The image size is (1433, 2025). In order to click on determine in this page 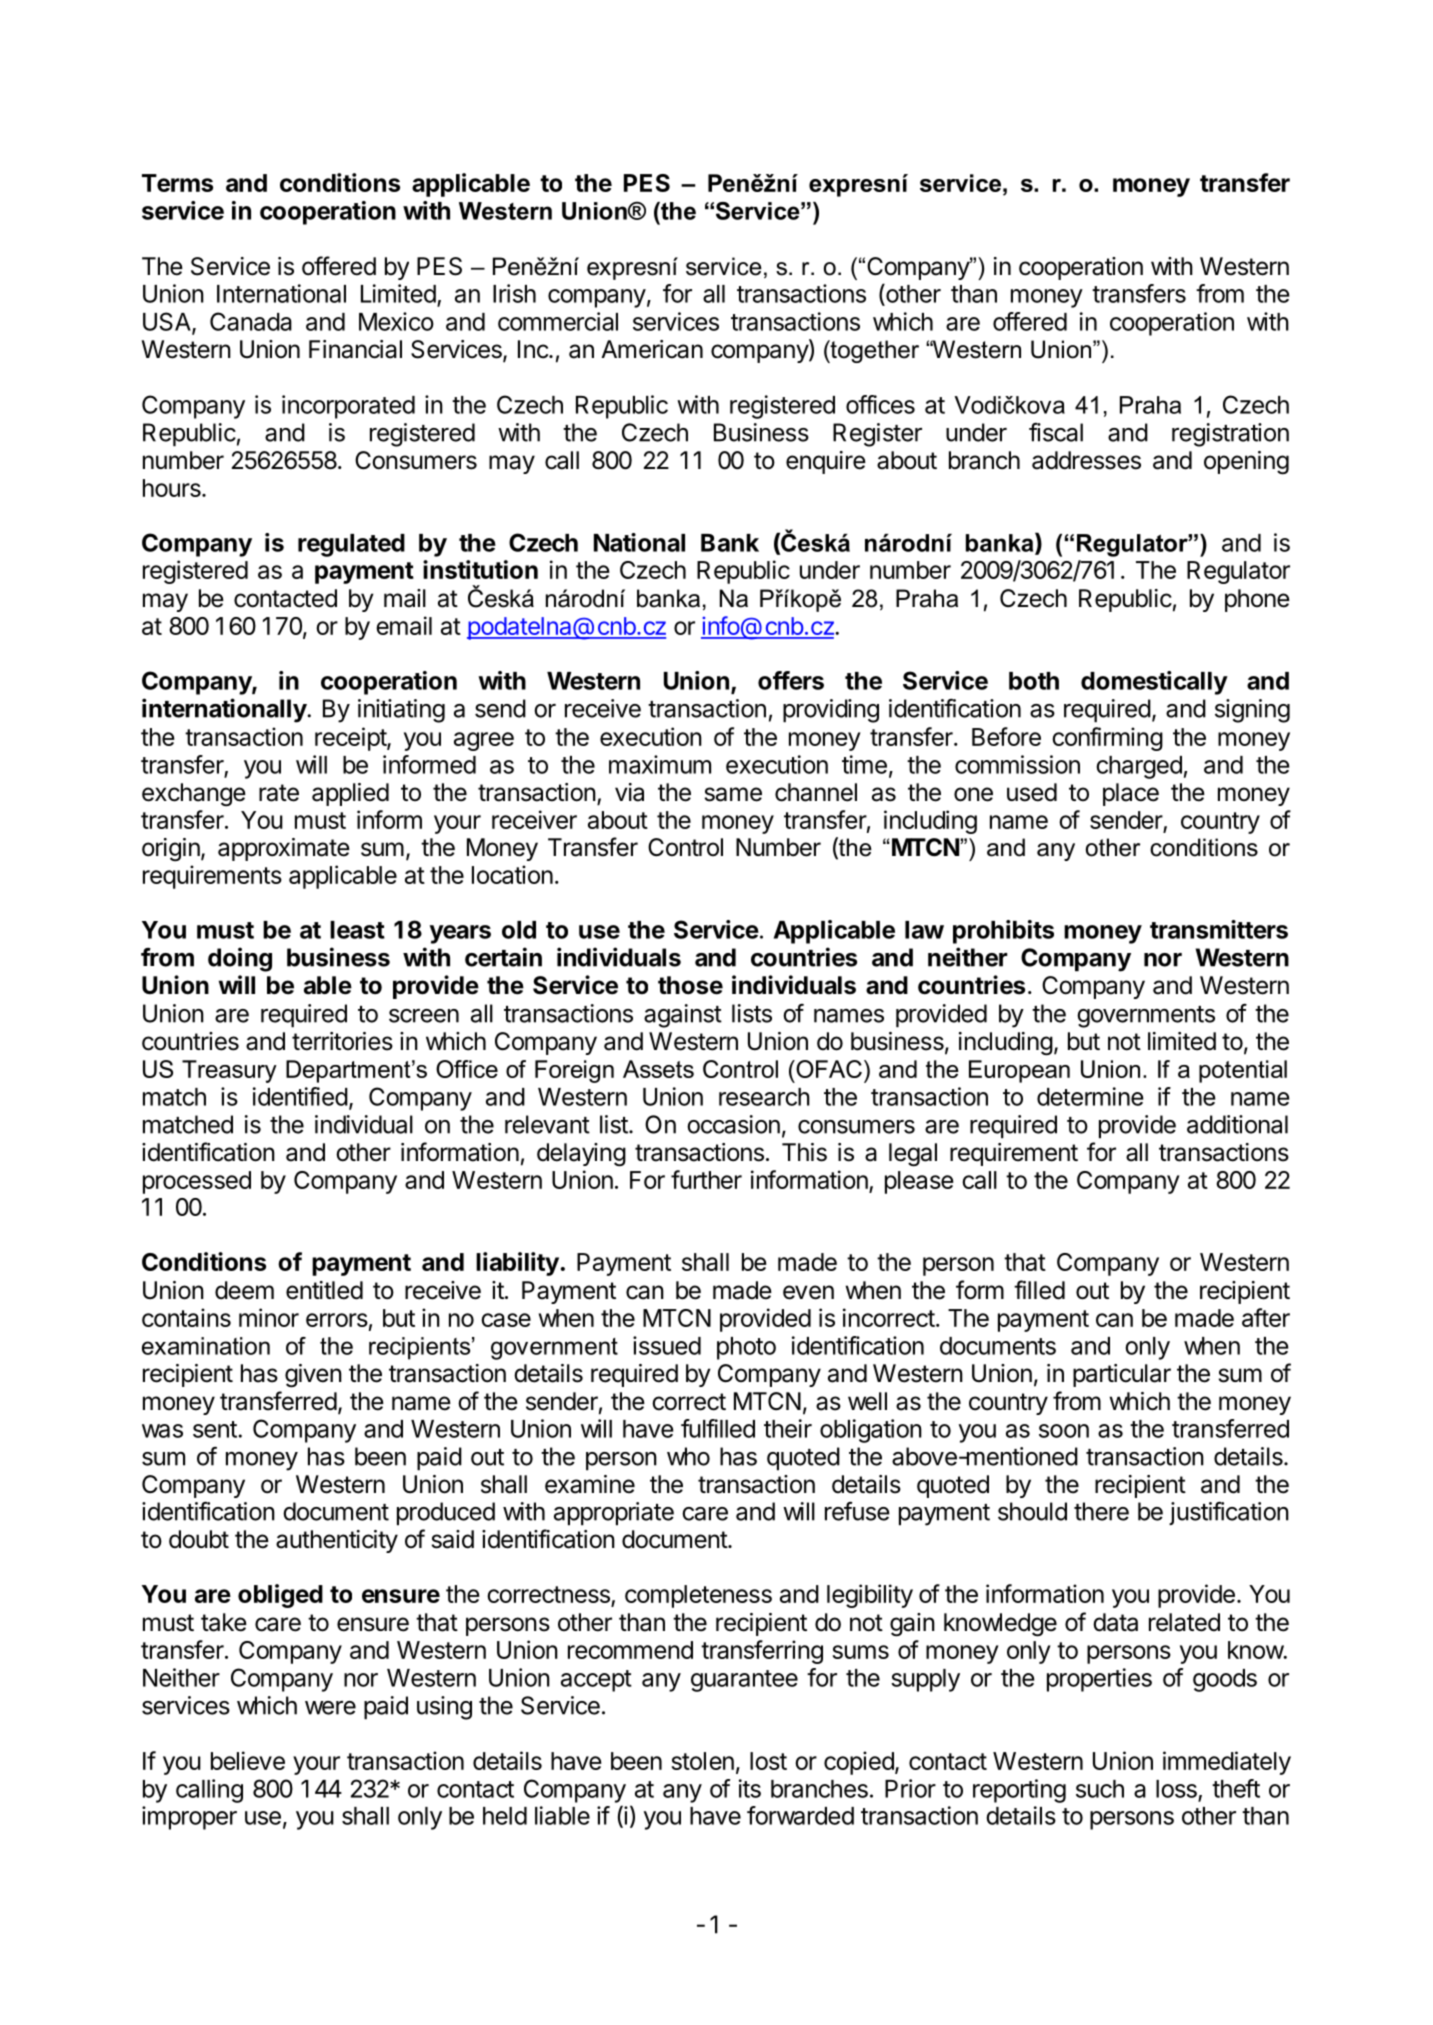, I will do `click(1090, 1096)`.
